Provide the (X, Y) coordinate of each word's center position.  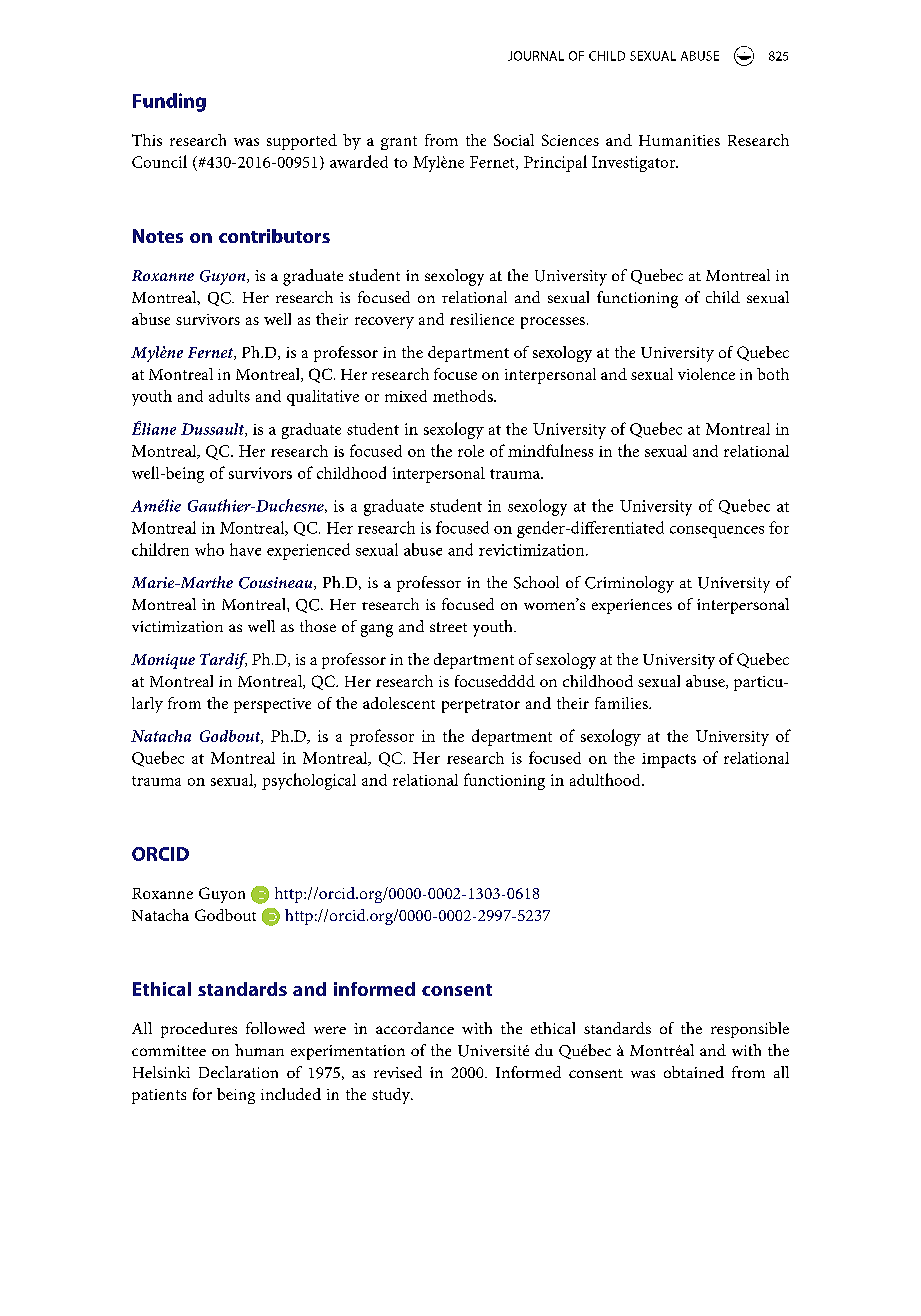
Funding (169, 102)
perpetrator (481, 706)
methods (464, 396)
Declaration (238, 1072)
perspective (272, 705)
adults (229, 396)
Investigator (635, 164)
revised (398, 1072)
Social (514, 140)
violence (706, 374)
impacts (669, 760)
